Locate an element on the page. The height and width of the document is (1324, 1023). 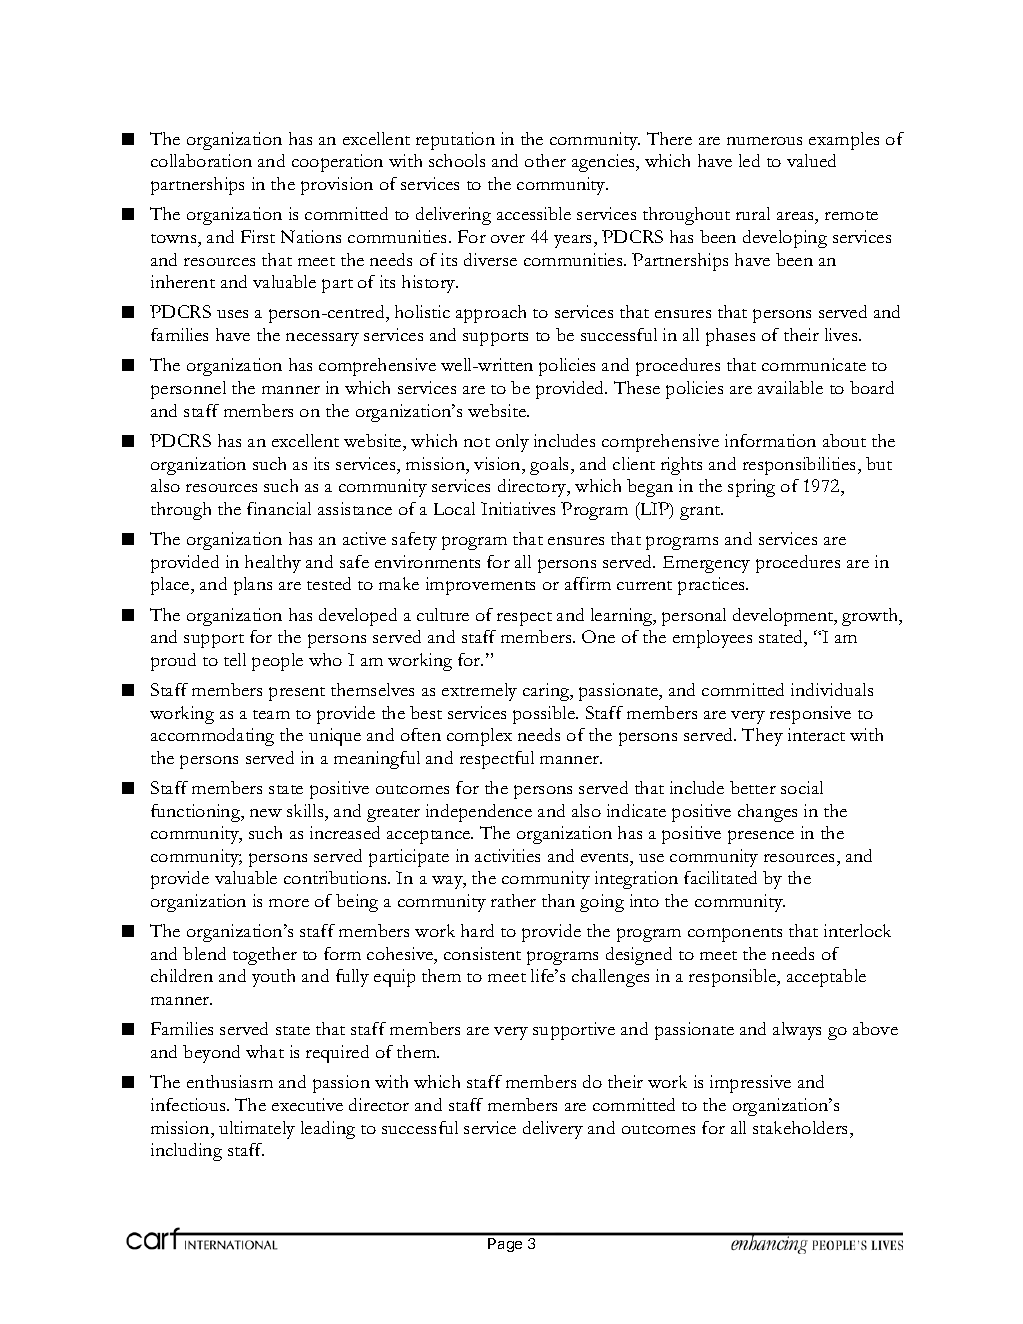
consistent is located at coordinates (482, 953).
